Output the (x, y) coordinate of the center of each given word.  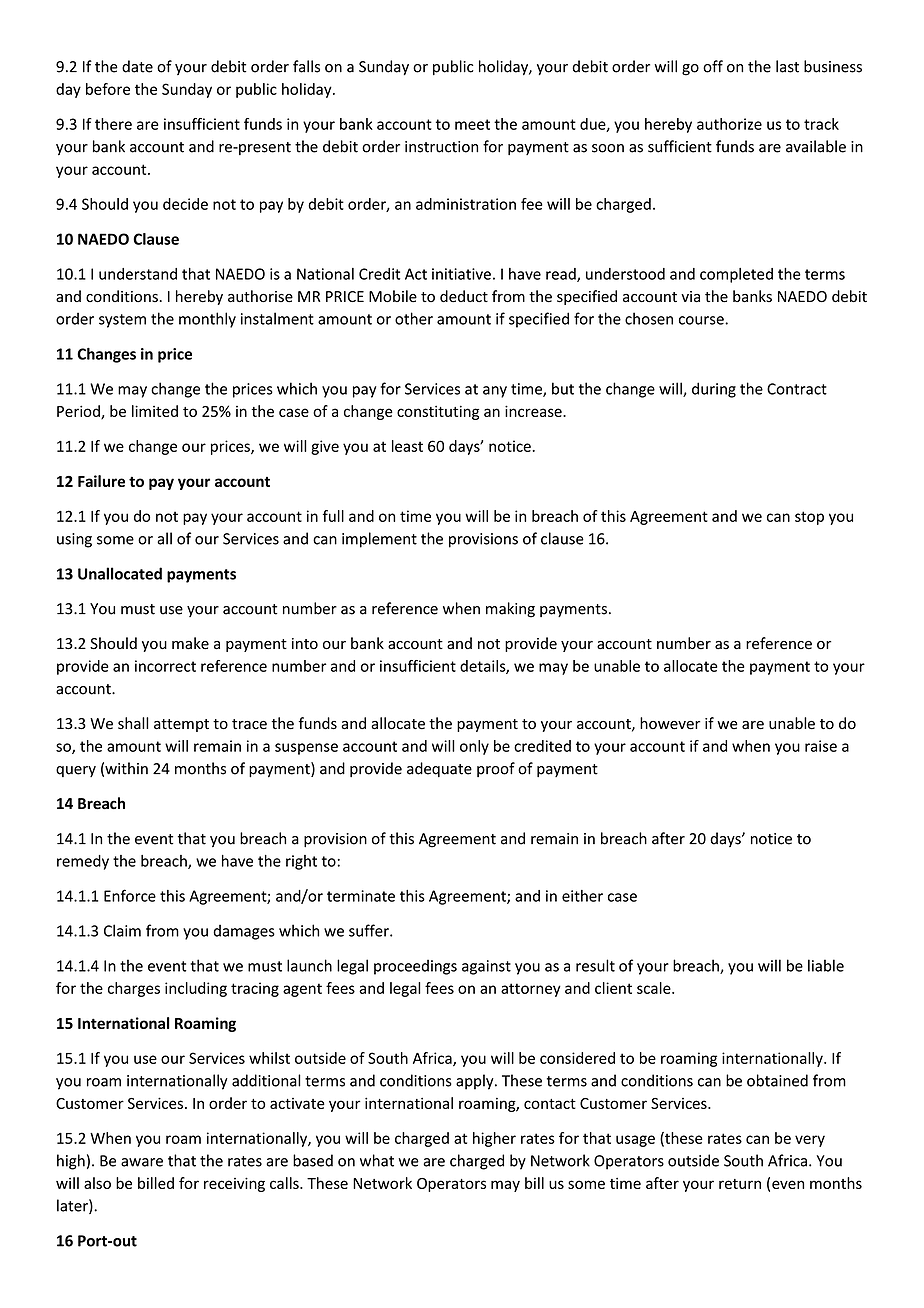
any (495, 392)
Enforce (130, 895)
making (510, 610)
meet (472, 124)
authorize (729, 124)
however (670, 723)
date (137, 66)
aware (142, 1162)
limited (155, 411)
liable (826, 965)
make (190, 643)
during (714, 390)
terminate (361, 896)
